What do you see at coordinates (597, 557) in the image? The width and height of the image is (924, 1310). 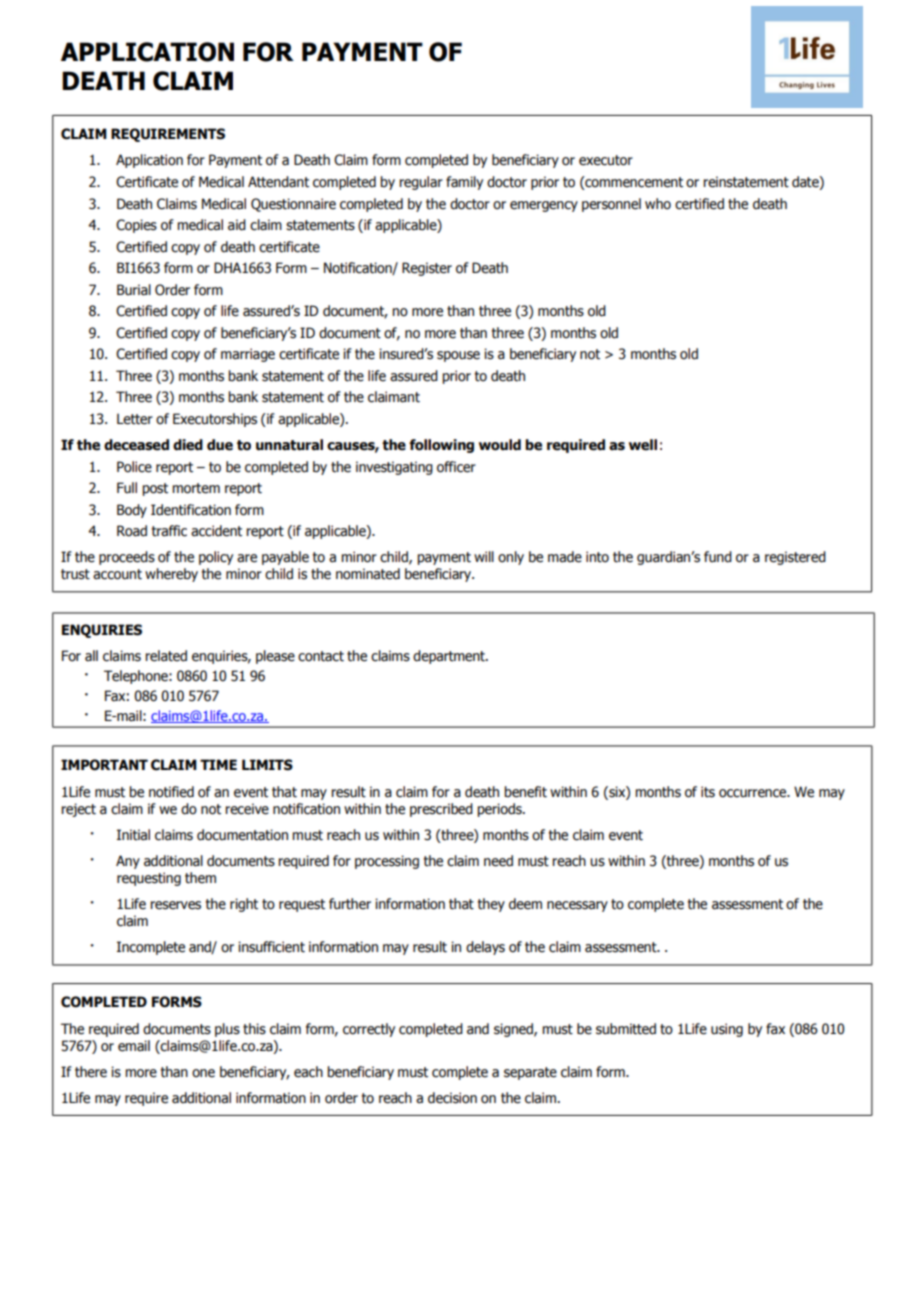 I see `into` at bounding box center [597, 557].
